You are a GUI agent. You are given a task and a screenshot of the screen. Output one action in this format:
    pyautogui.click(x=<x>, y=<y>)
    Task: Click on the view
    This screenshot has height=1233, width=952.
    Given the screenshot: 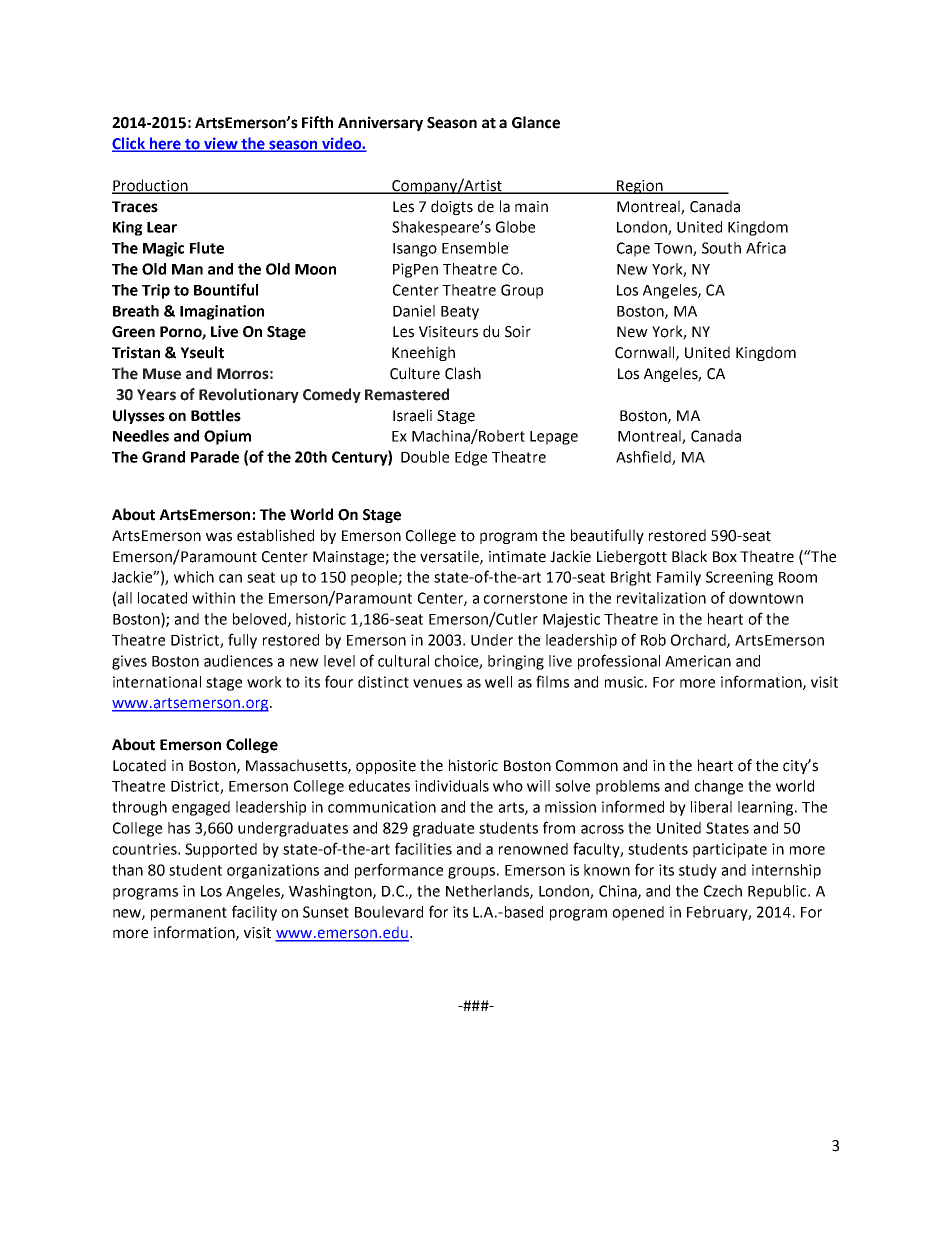 What is the action you would take?
    pyautogui.click(x=221, y=145)
